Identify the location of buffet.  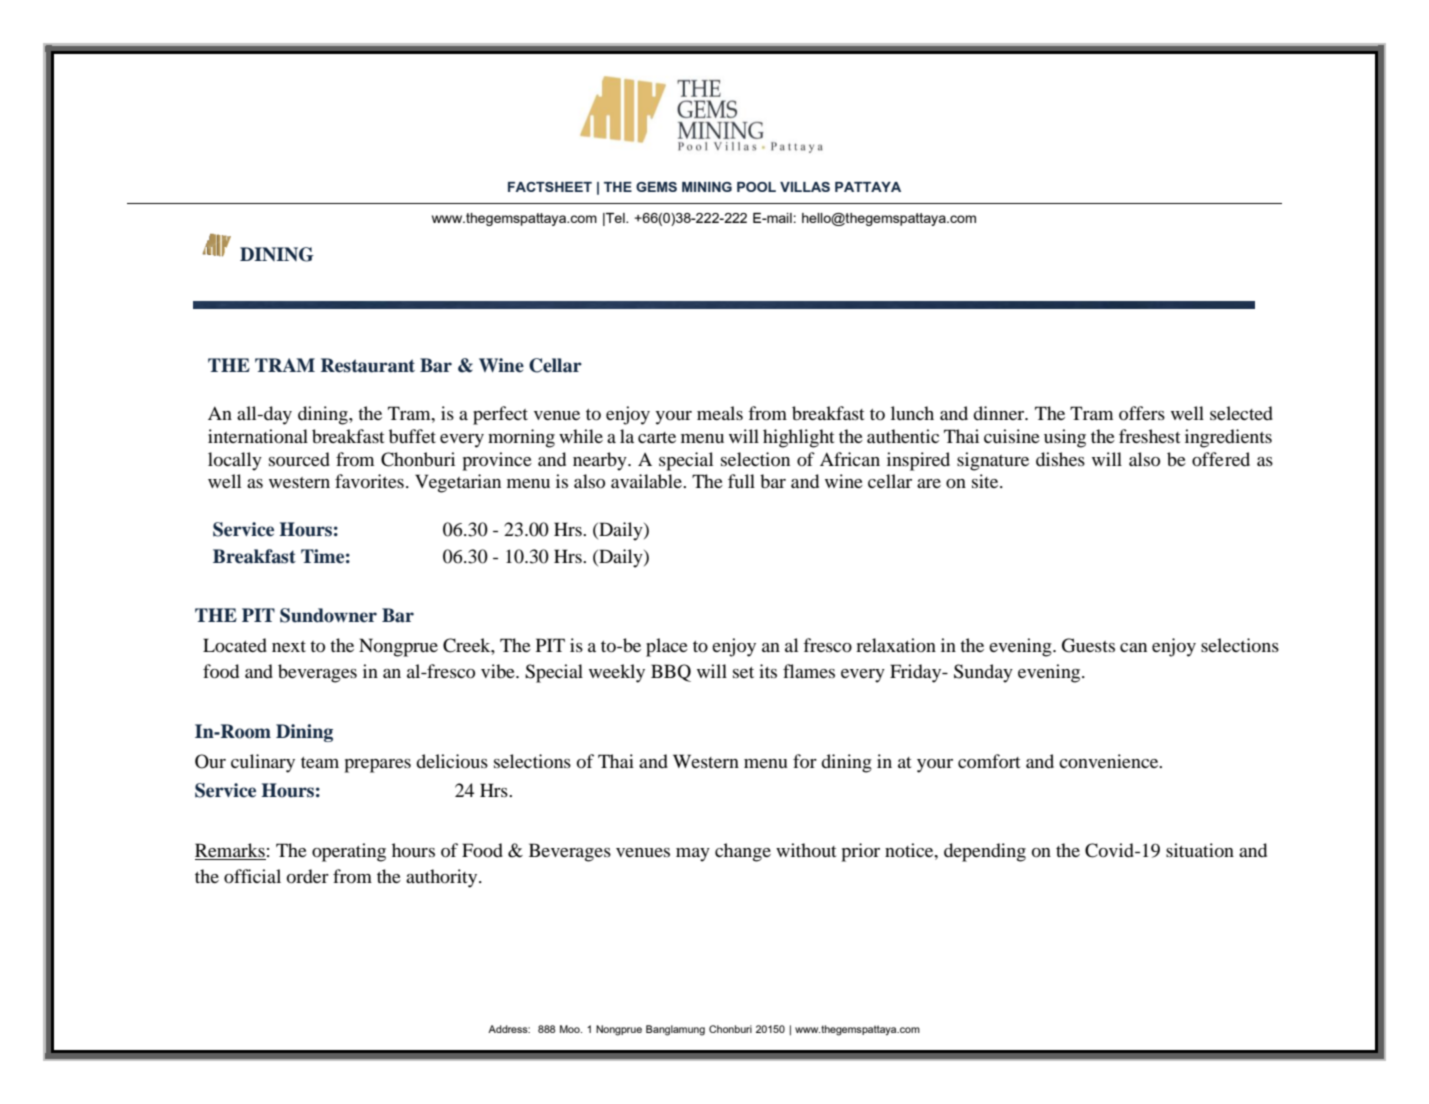
(412, 436).
